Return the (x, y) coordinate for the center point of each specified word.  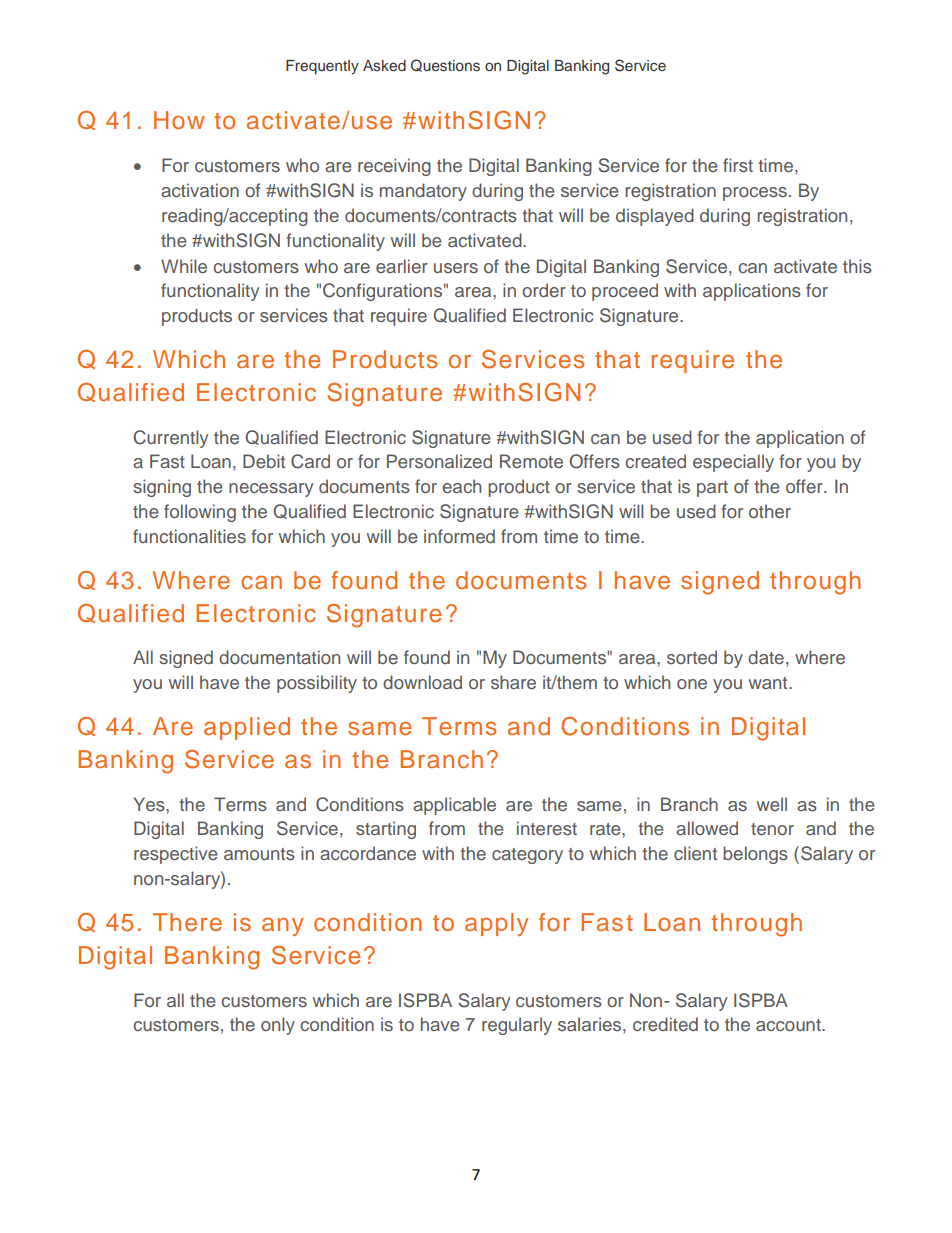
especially (733, 463)
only (278, 1026)
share (513, 682)
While (184, 266)
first (738, 165)
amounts (259, 854)
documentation (279, 657)
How (179, 120)
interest (547, 828)
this (857, 266)
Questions (445, 65)
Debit (264, 461)
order (544, 290)
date (766, 657)
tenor (772, 829)
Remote (531, 461)
